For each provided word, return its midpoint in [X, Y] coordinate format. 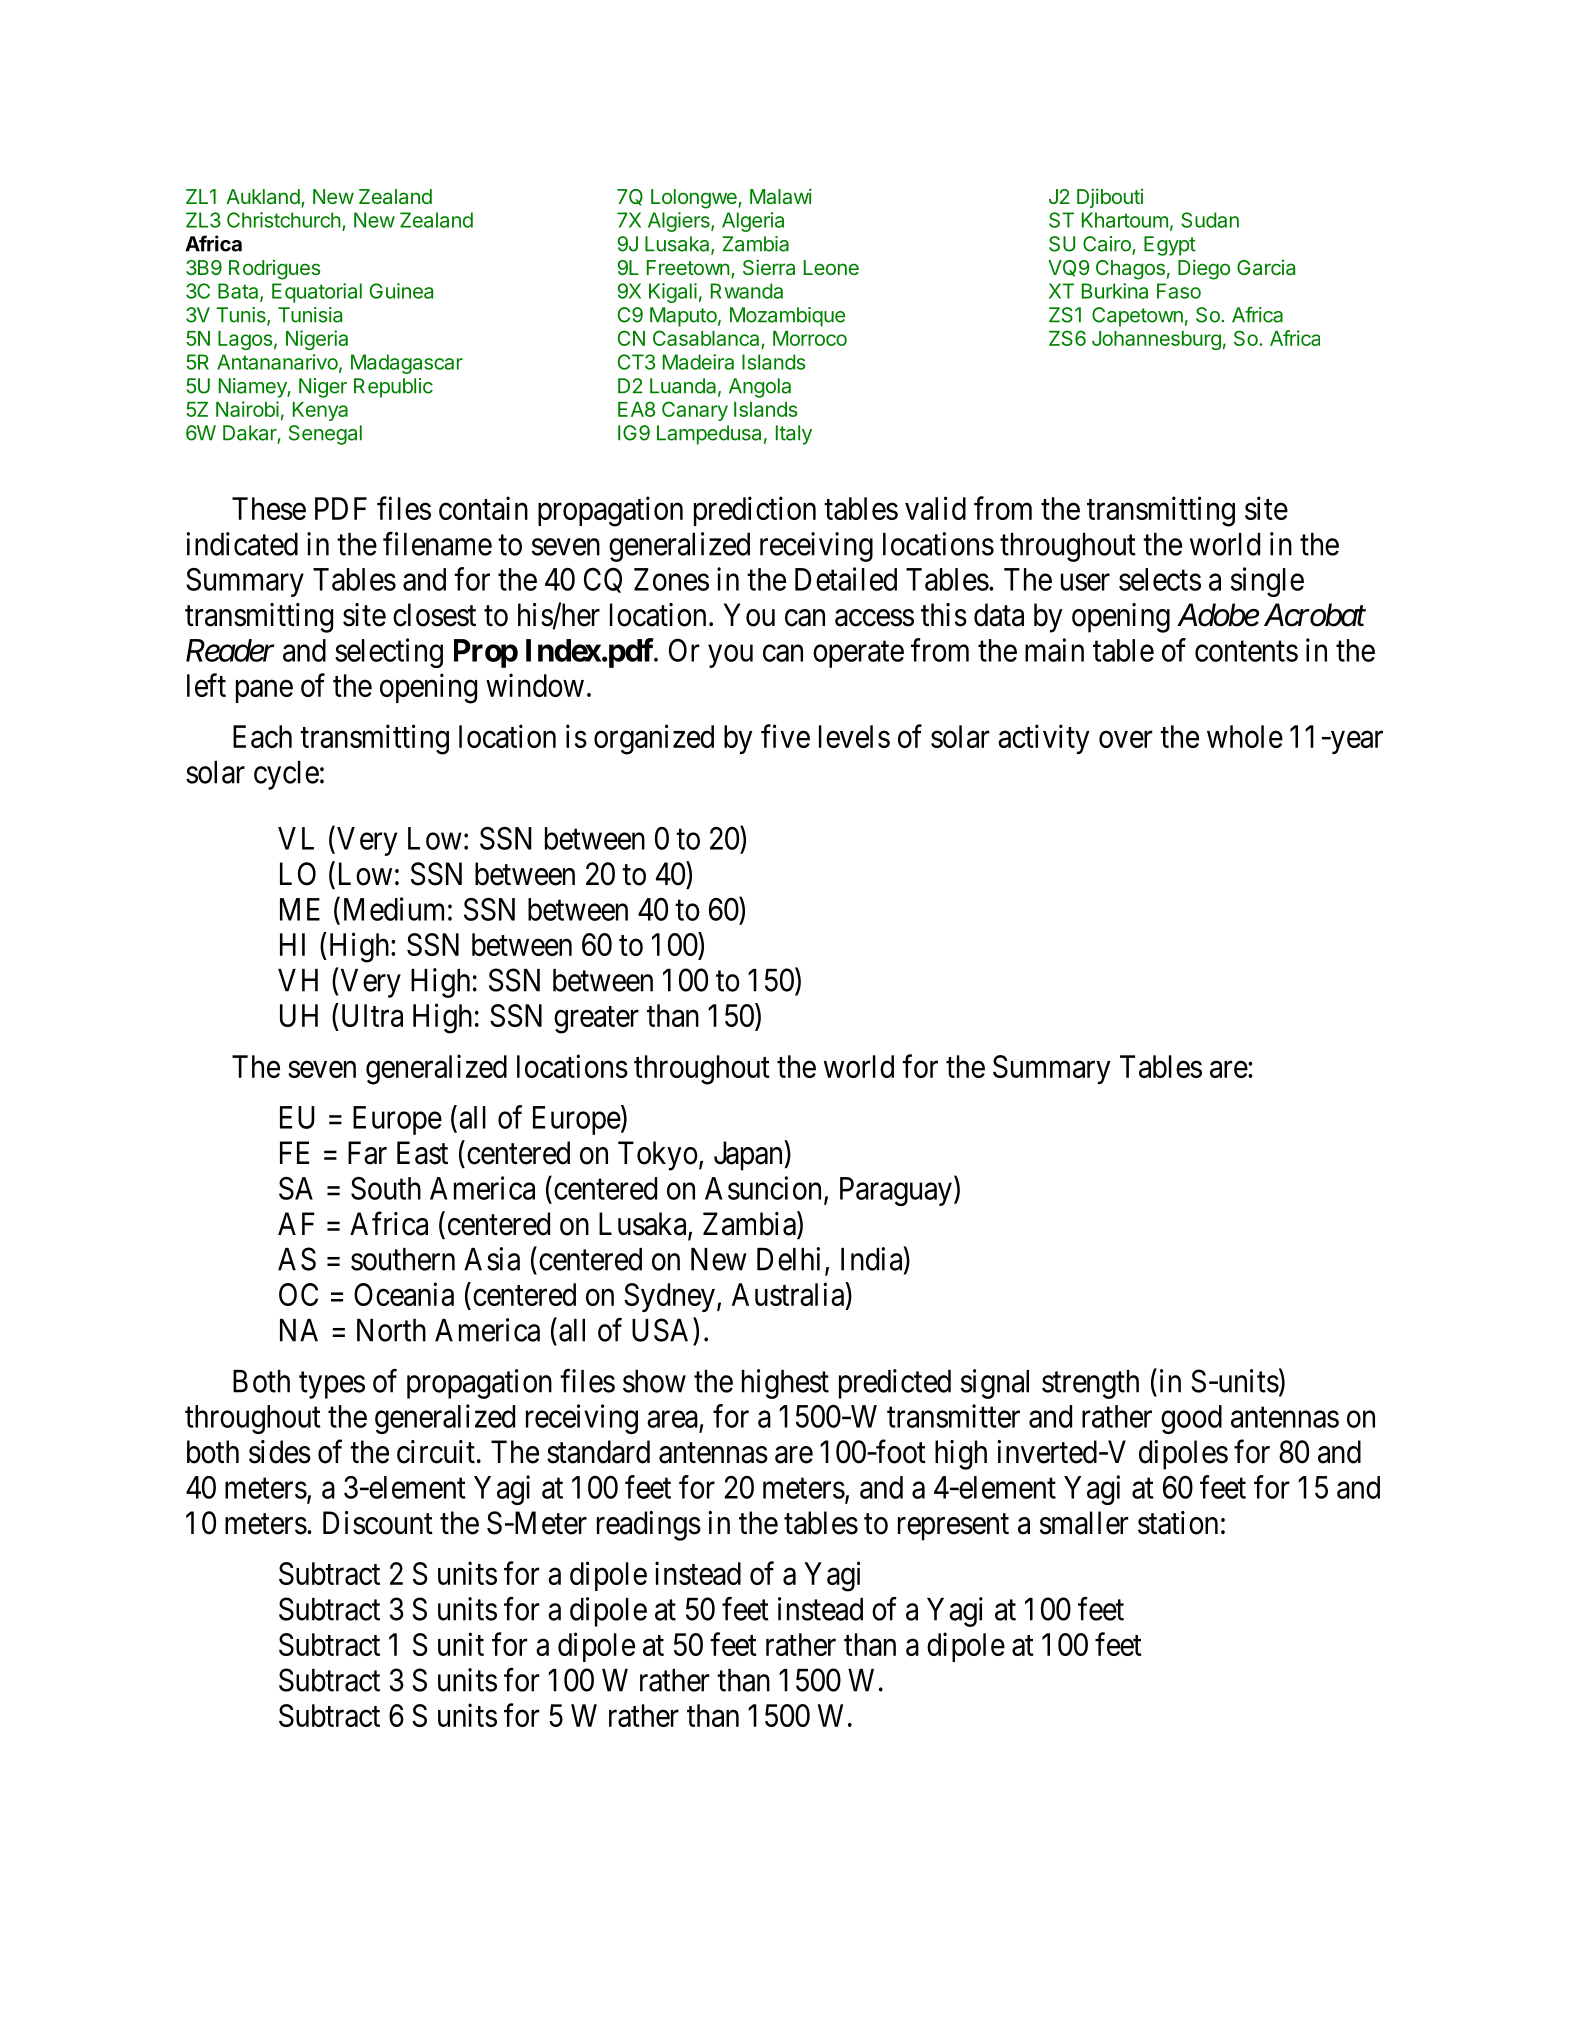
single [1267, 582]
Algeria [753, 222]
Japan [749, 1156]
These [269, 508]
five [785, 736]
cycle [286, 775]
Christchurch [284, 220]
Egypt [1170, 246]
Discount [378, 1523]
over [1125, 739]
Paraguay [896, 1191]
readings [649, 1526]
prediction [755, 511]
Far [367, 1153]
